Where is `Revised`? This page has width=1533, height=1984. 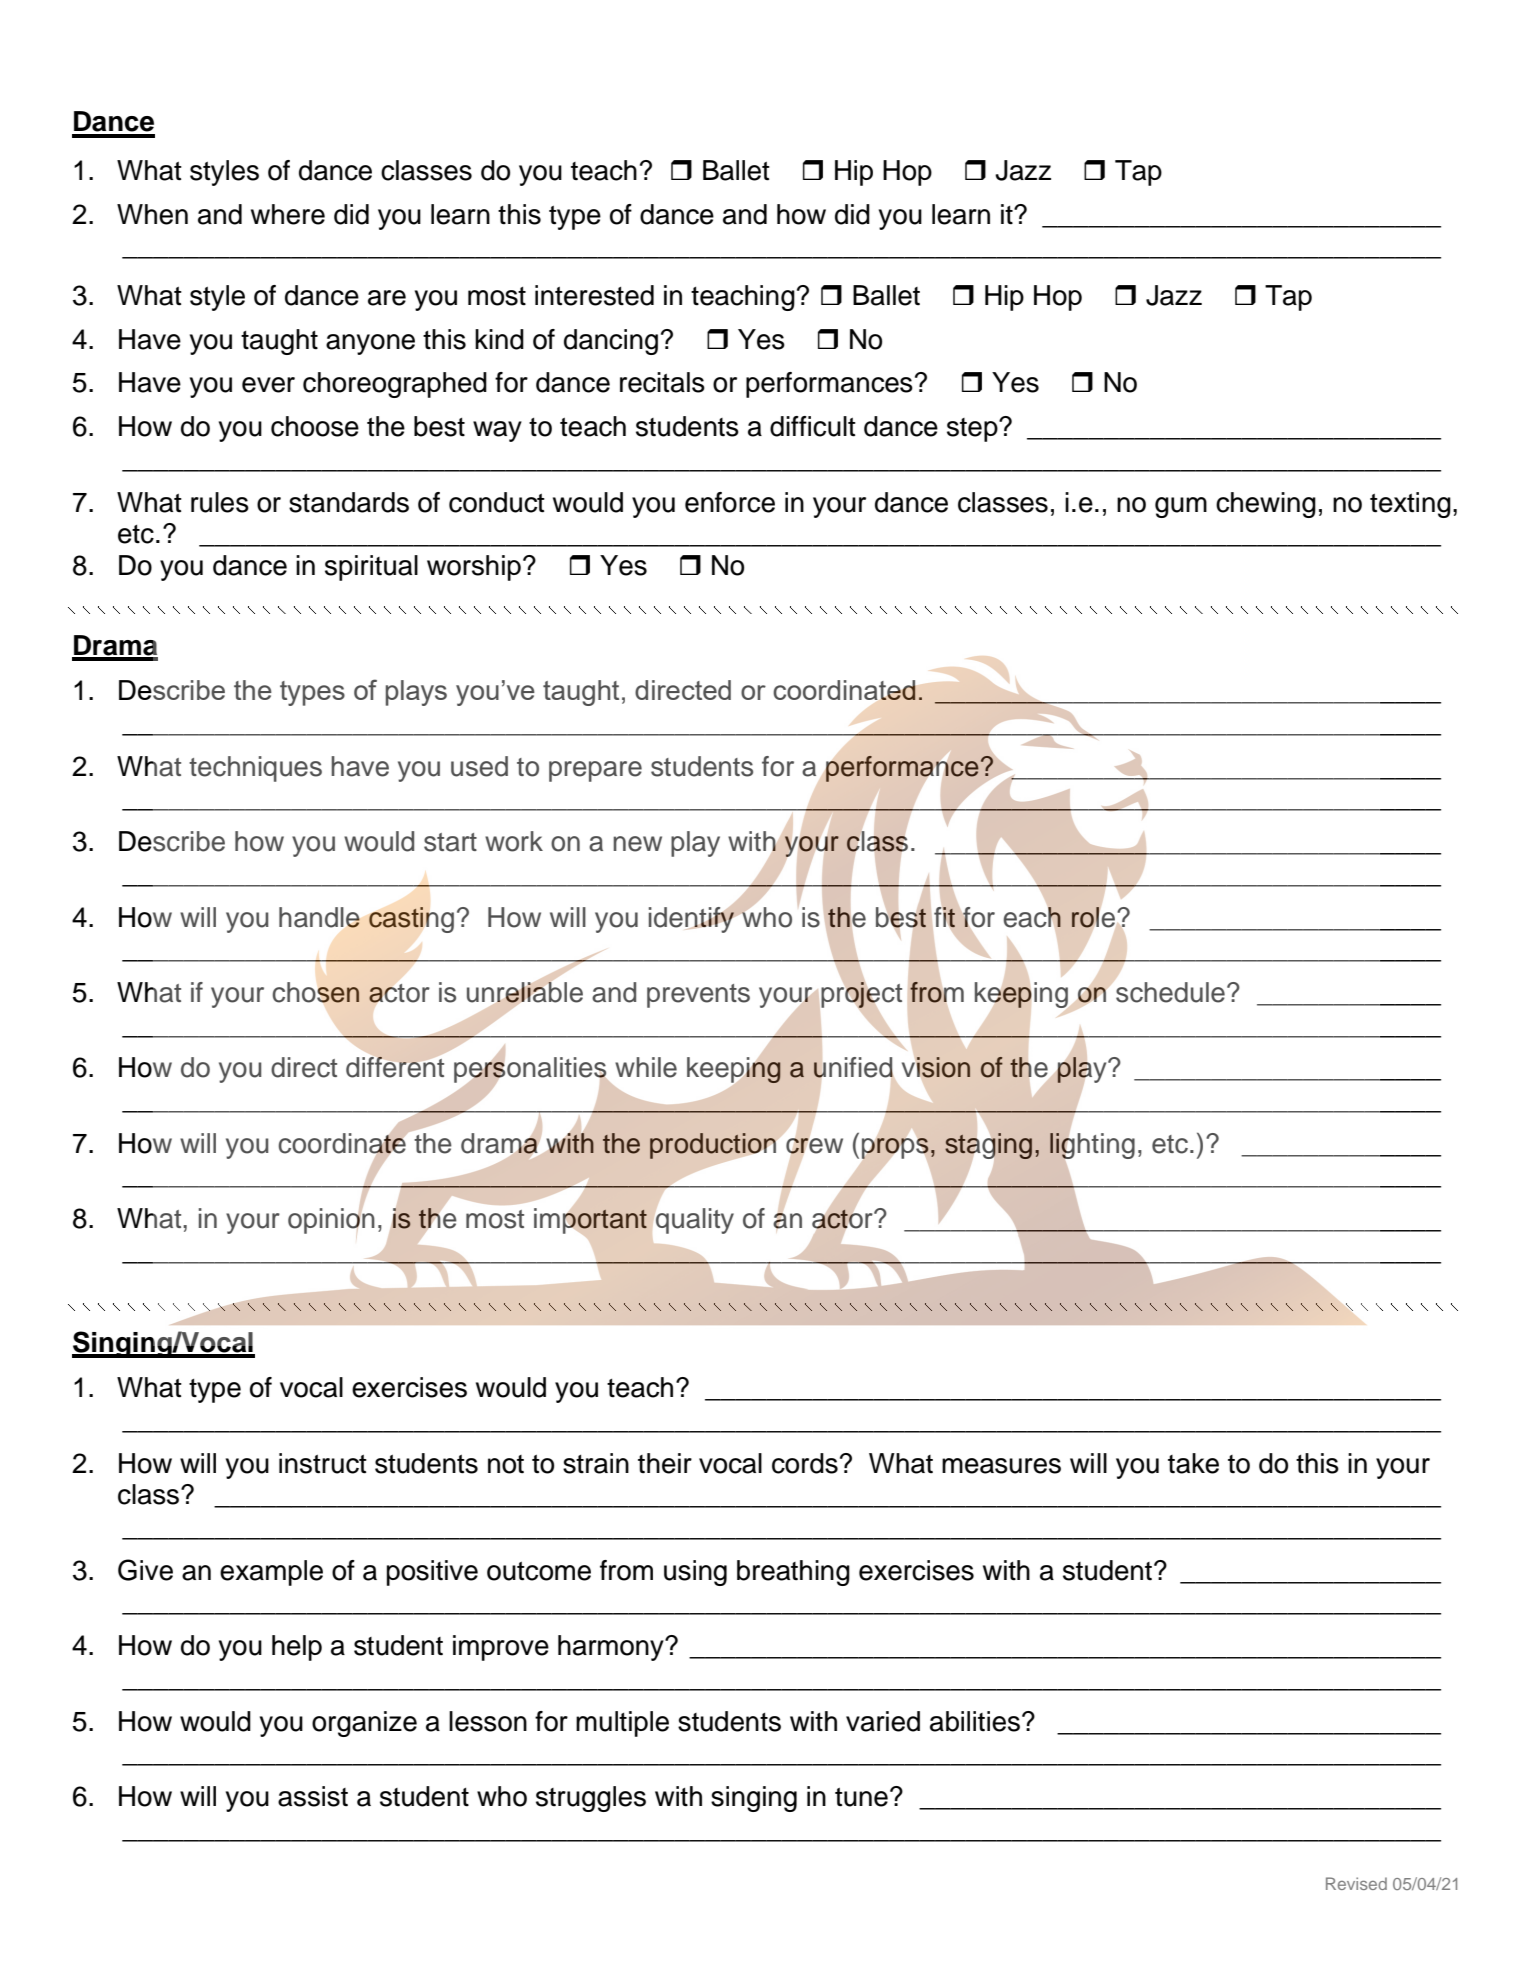
Revised is located at coordinates (1356, 1883).
